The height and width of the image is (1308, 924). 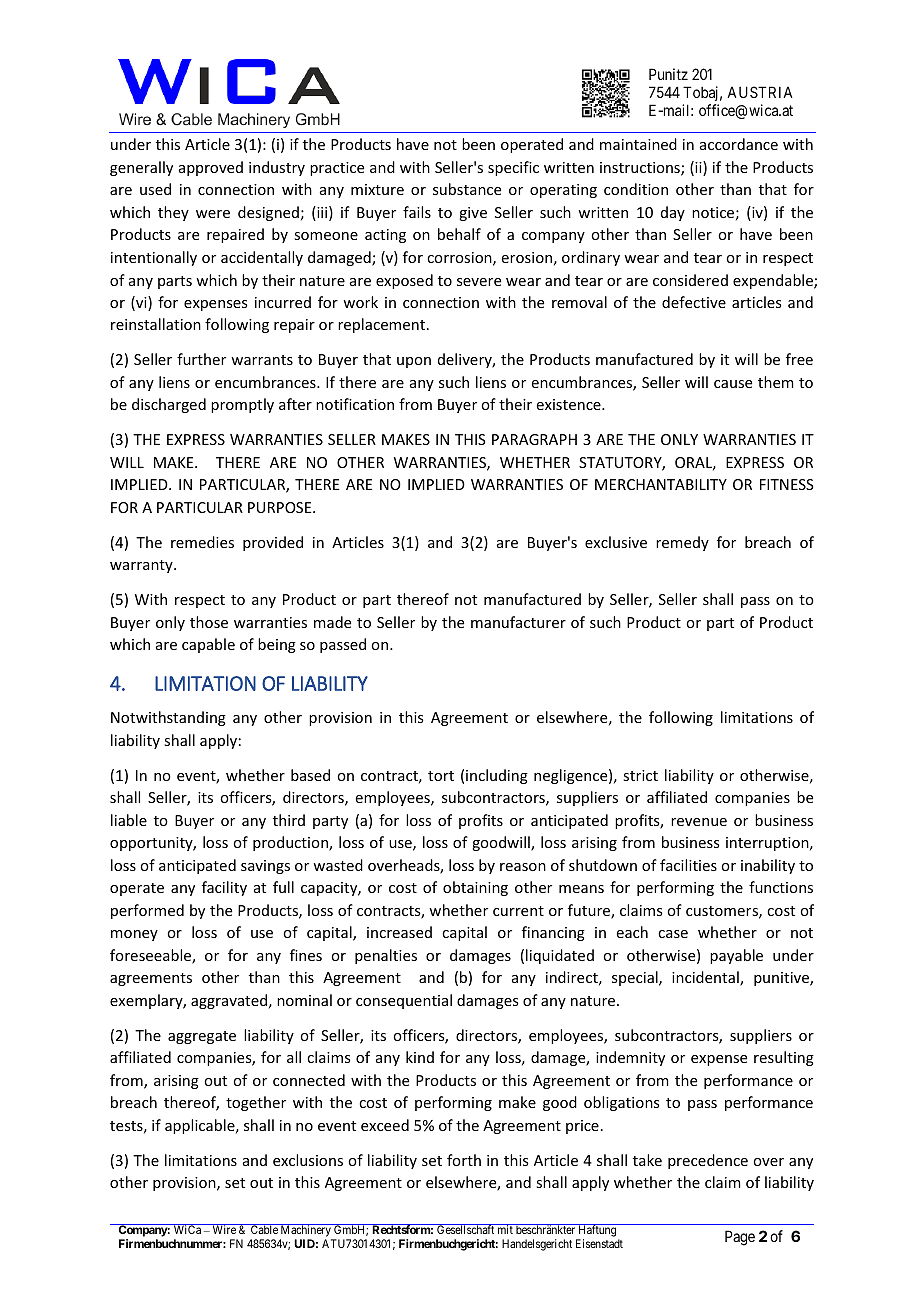 I want to click on aggregate, so click(x=202, y=1037).
